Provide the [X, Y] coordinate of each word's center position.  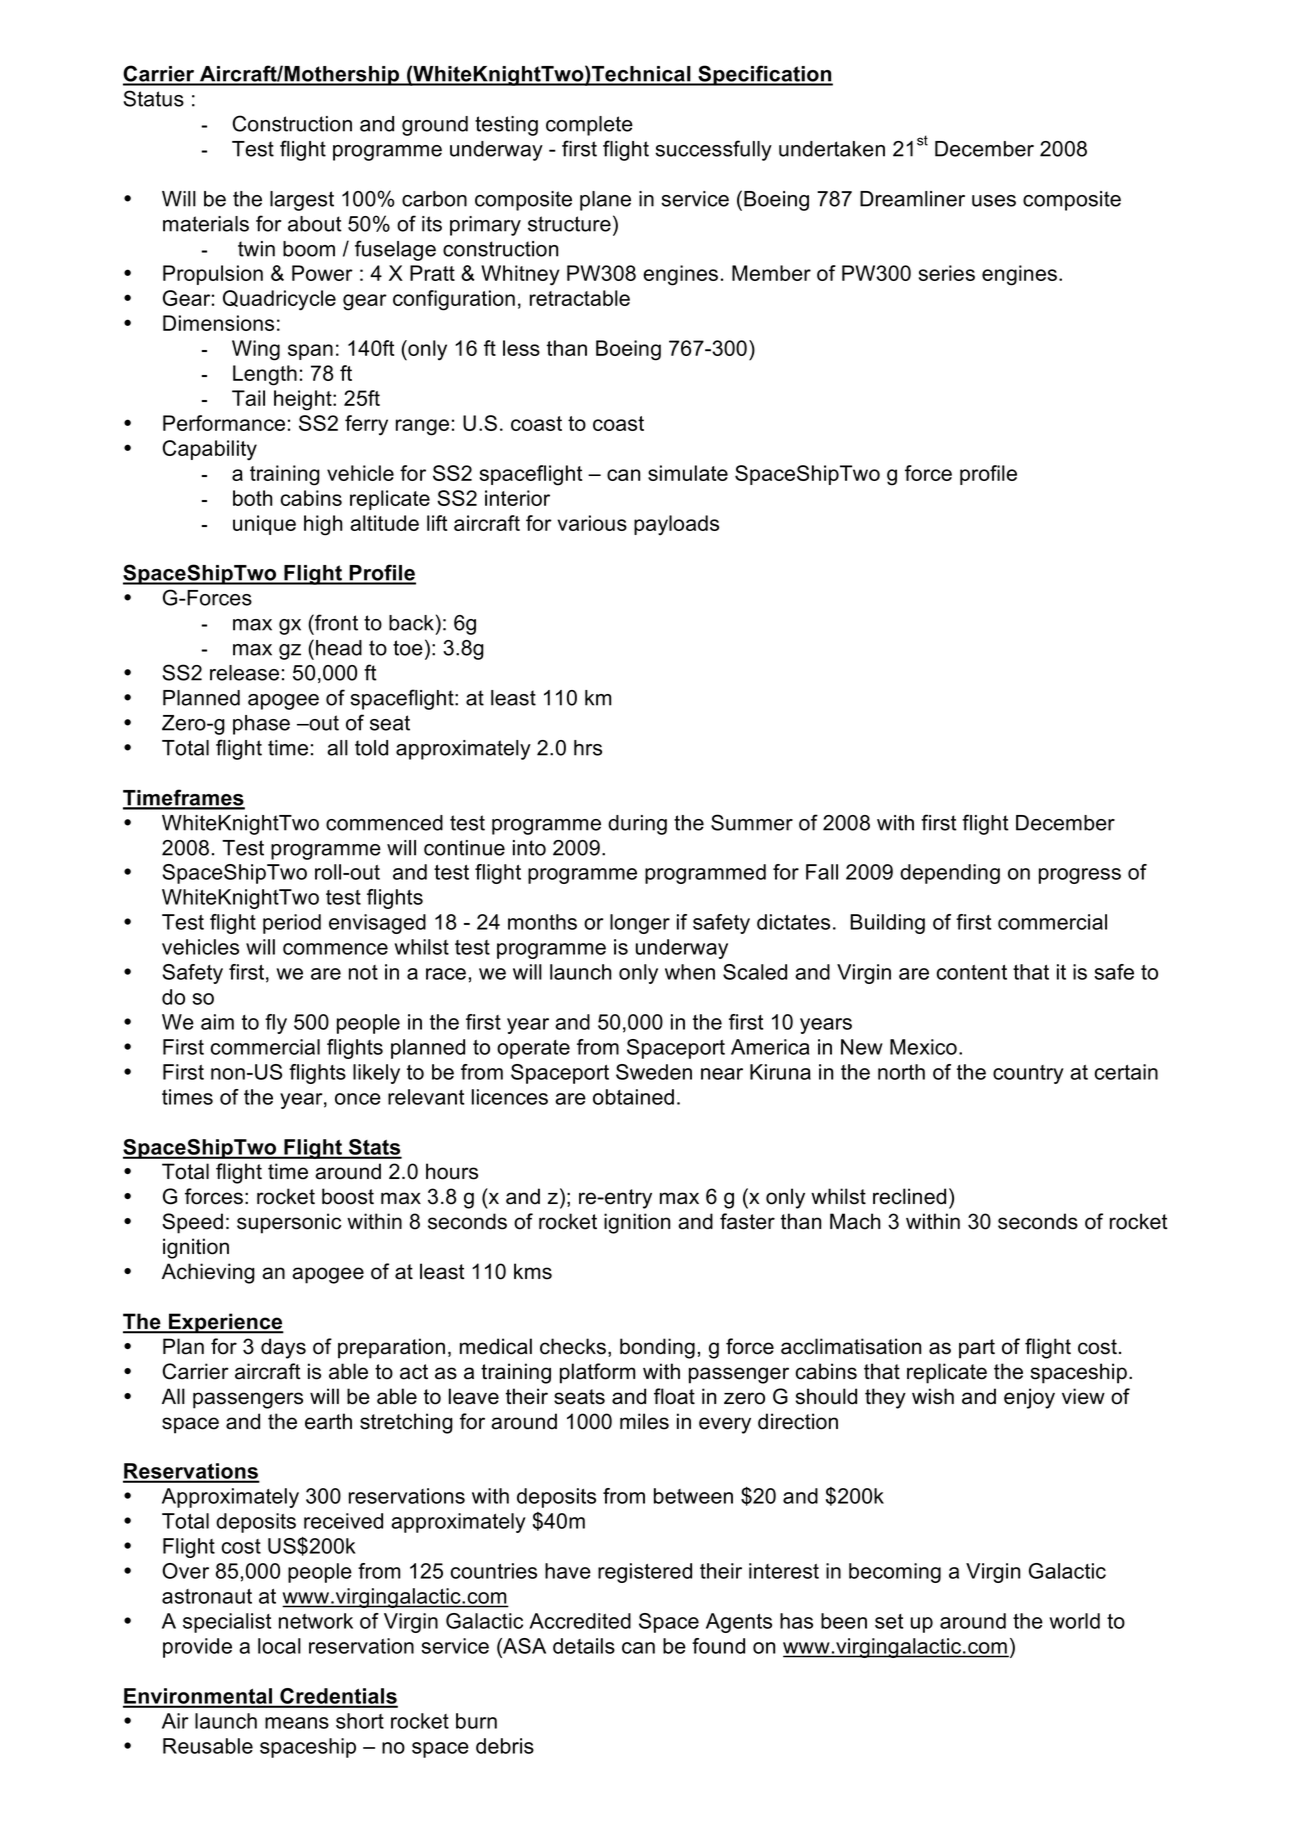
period [292, 924]
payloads [676, 525]
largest [302, 201]
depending [950, 874]
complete [589, 126]
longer [640, 924]
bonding [657, 1348]
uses [994, 201]
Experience [225, 1323]
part [977, 1349]
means [297, 1723]
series [947, 273]
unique [264, 525]
